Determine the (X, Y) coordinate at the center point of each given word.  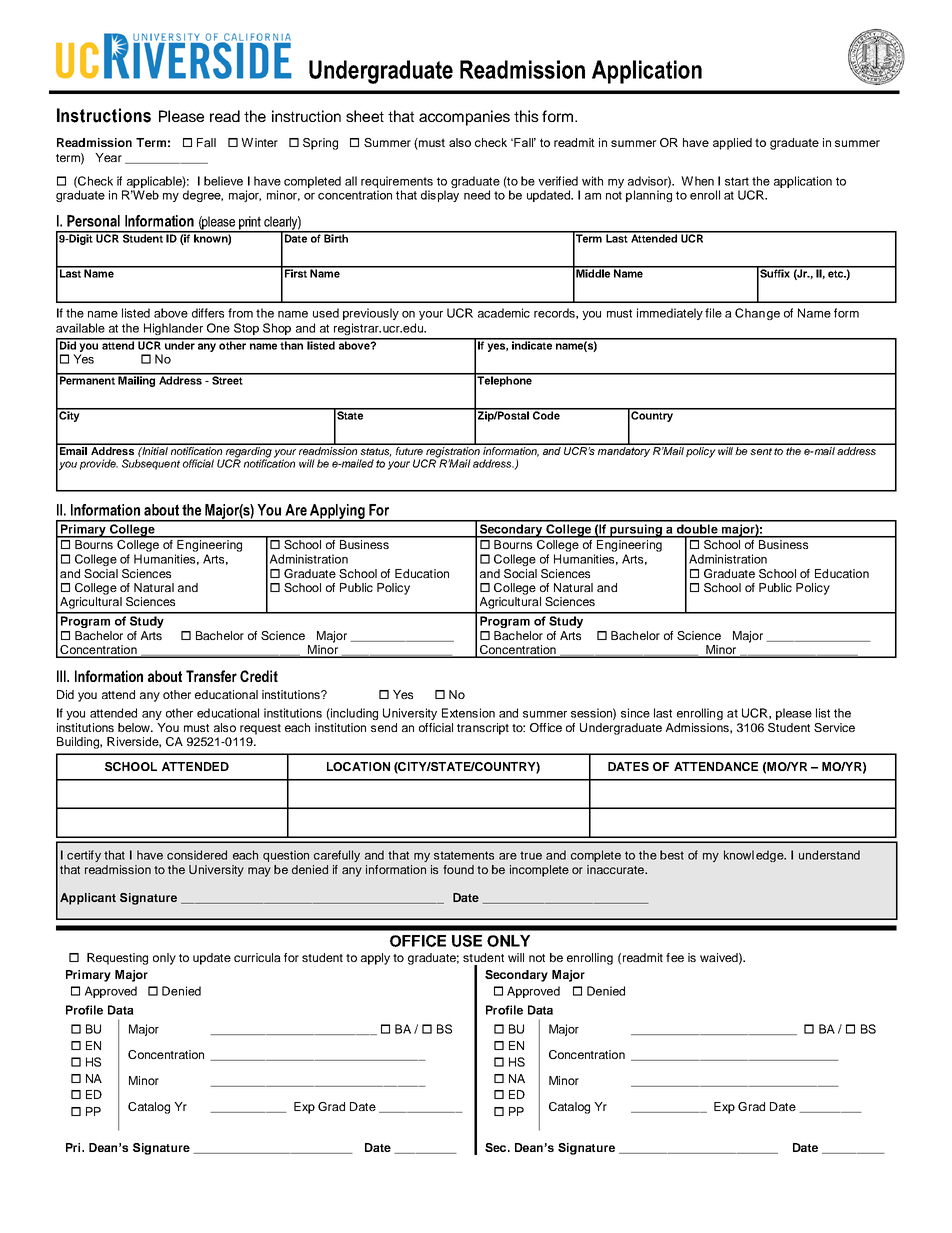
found (458, 869)
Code (546, 414)
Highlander (173, 329)
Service (834, 727)
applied (732, 144)
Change (757, 314)
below (135, 727)
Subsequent (151, 464)
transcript (483, 729)
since (635, 713)
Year (108, 157)
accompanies (464, 118)
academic (504, 313)
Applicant (88, 899)
